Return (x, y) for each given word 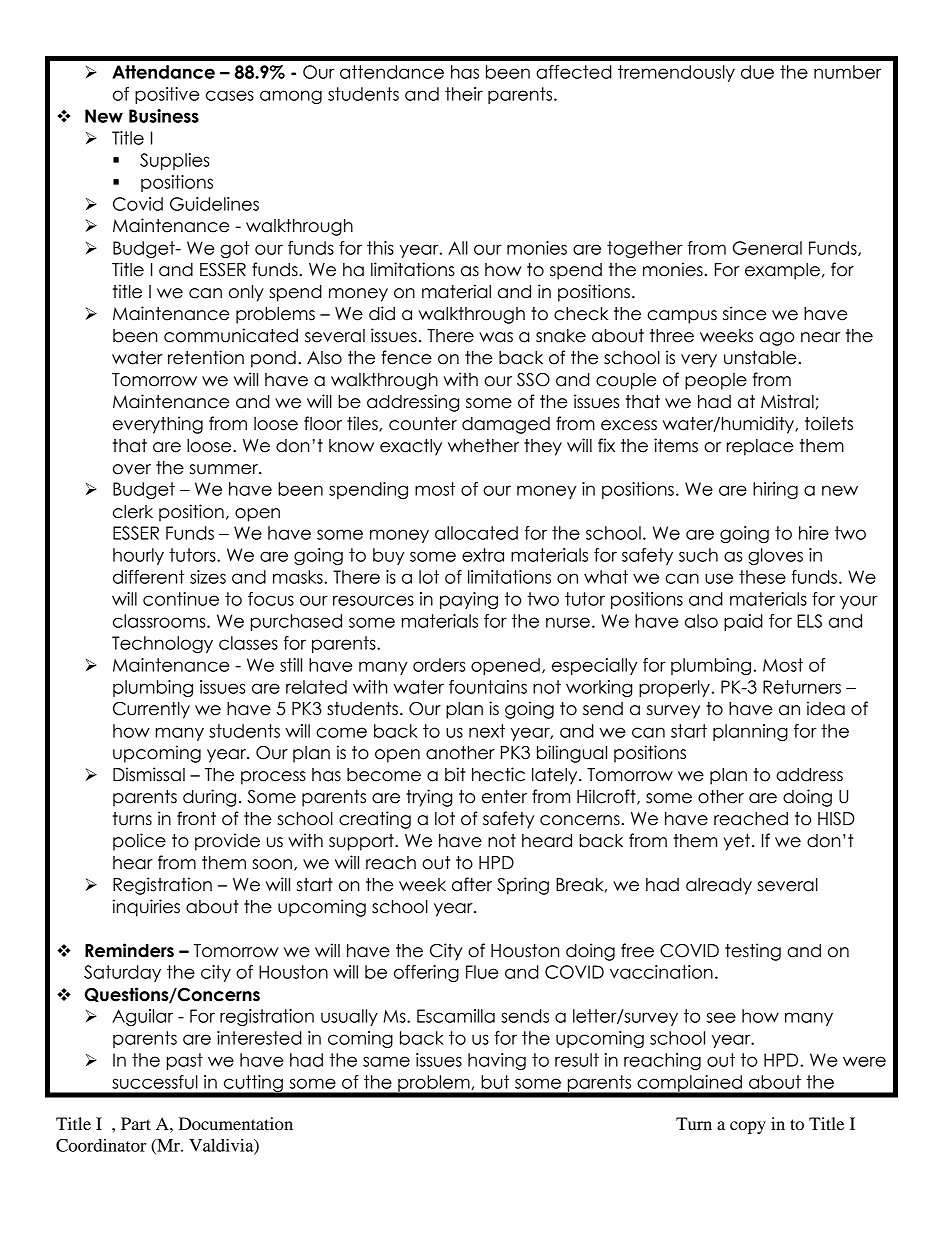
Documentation (236, 1123)
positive (167, 95)
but (495, 1082)
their (464, 94)
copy (748, 1127)
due (757, 72)
